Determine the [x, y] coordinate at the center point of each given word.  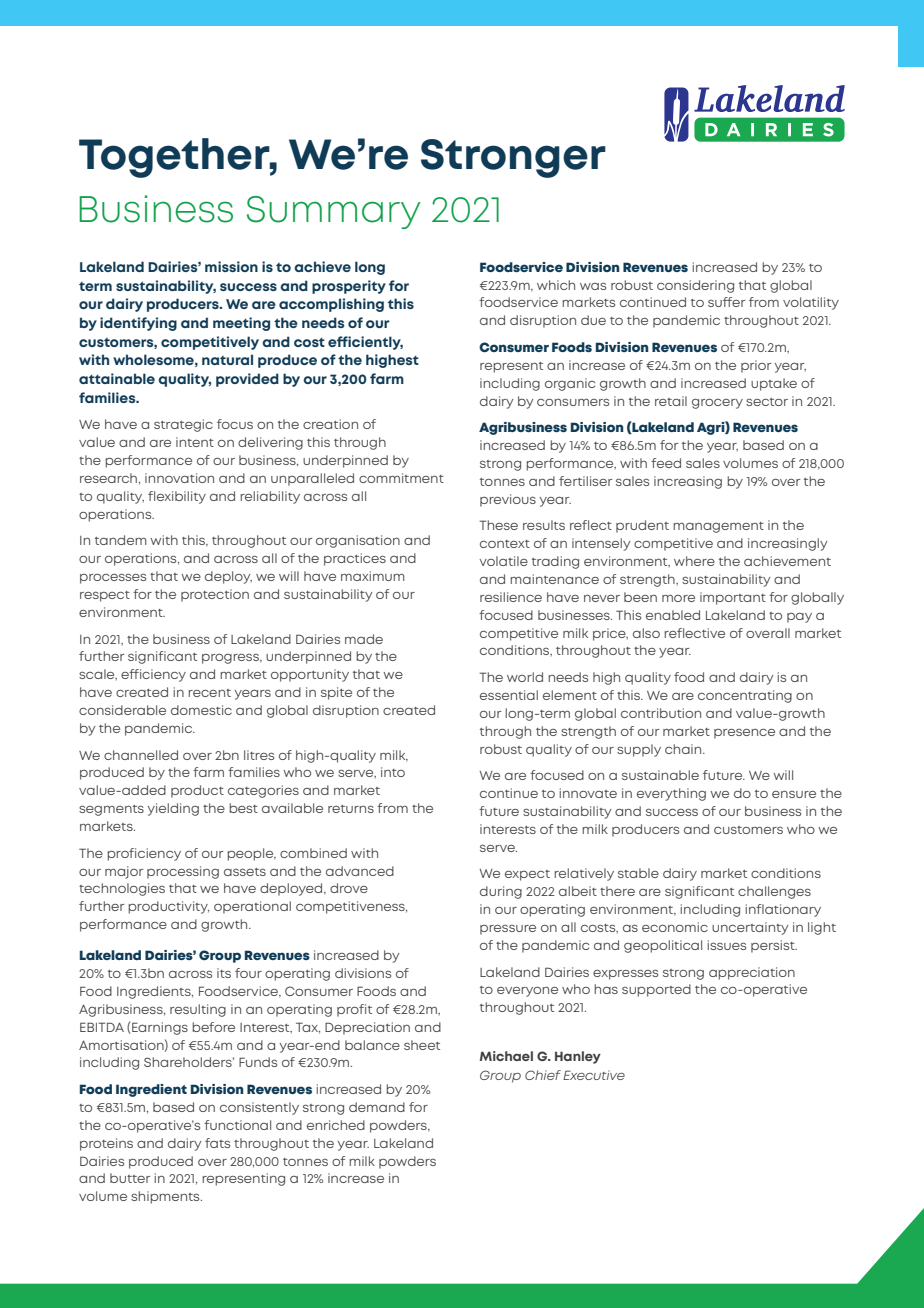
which [556, 285]
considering [695, 286]
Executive [594, 1075]
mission [231, 266]
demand [377, 1107]
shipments [166, 1197]
